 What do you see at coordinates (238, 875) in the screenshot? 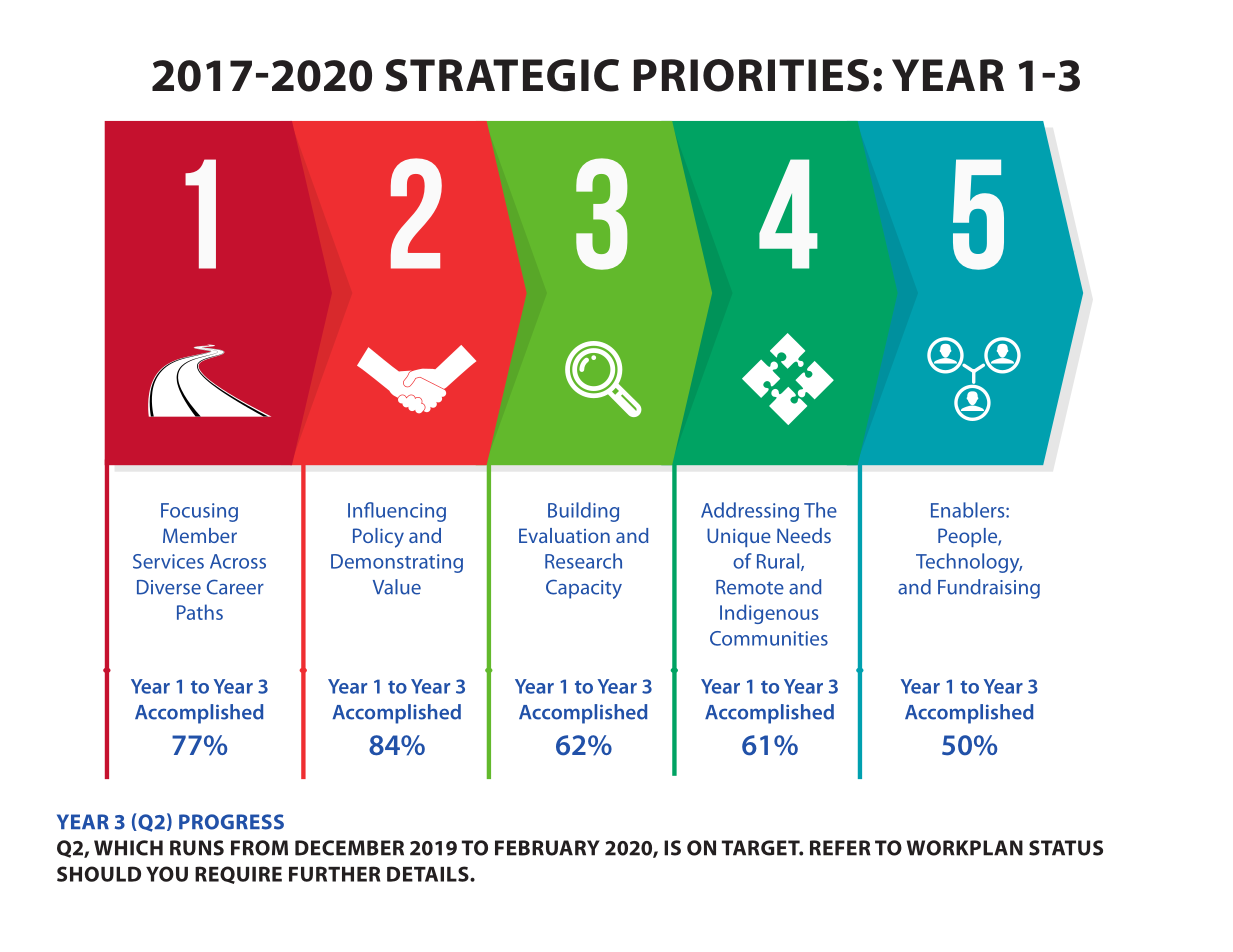
I see `REQUIRE` at bounding box center [238, 875].
